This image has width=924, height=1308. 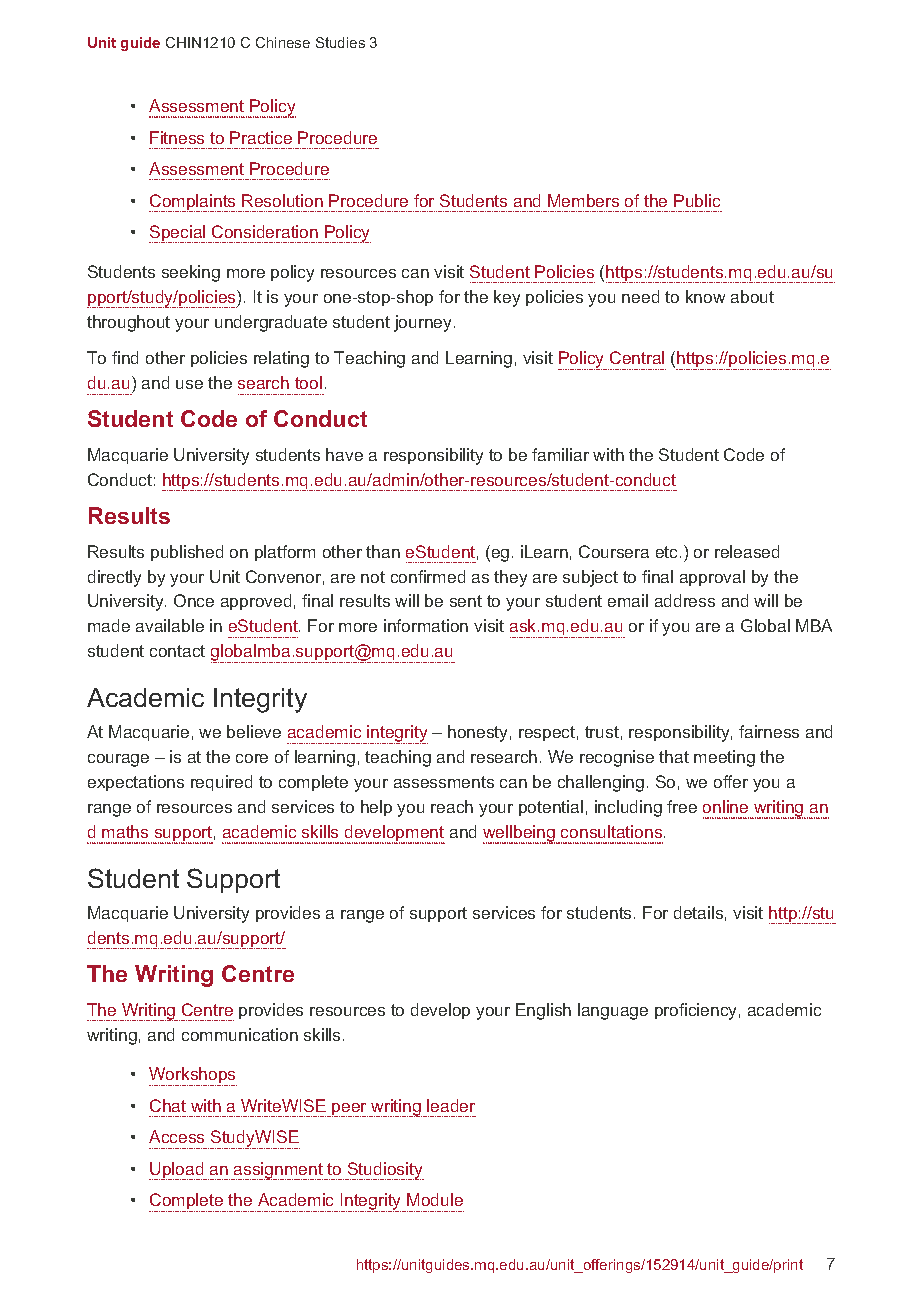 I want to click on Module, so click(x=435, y=1199).
